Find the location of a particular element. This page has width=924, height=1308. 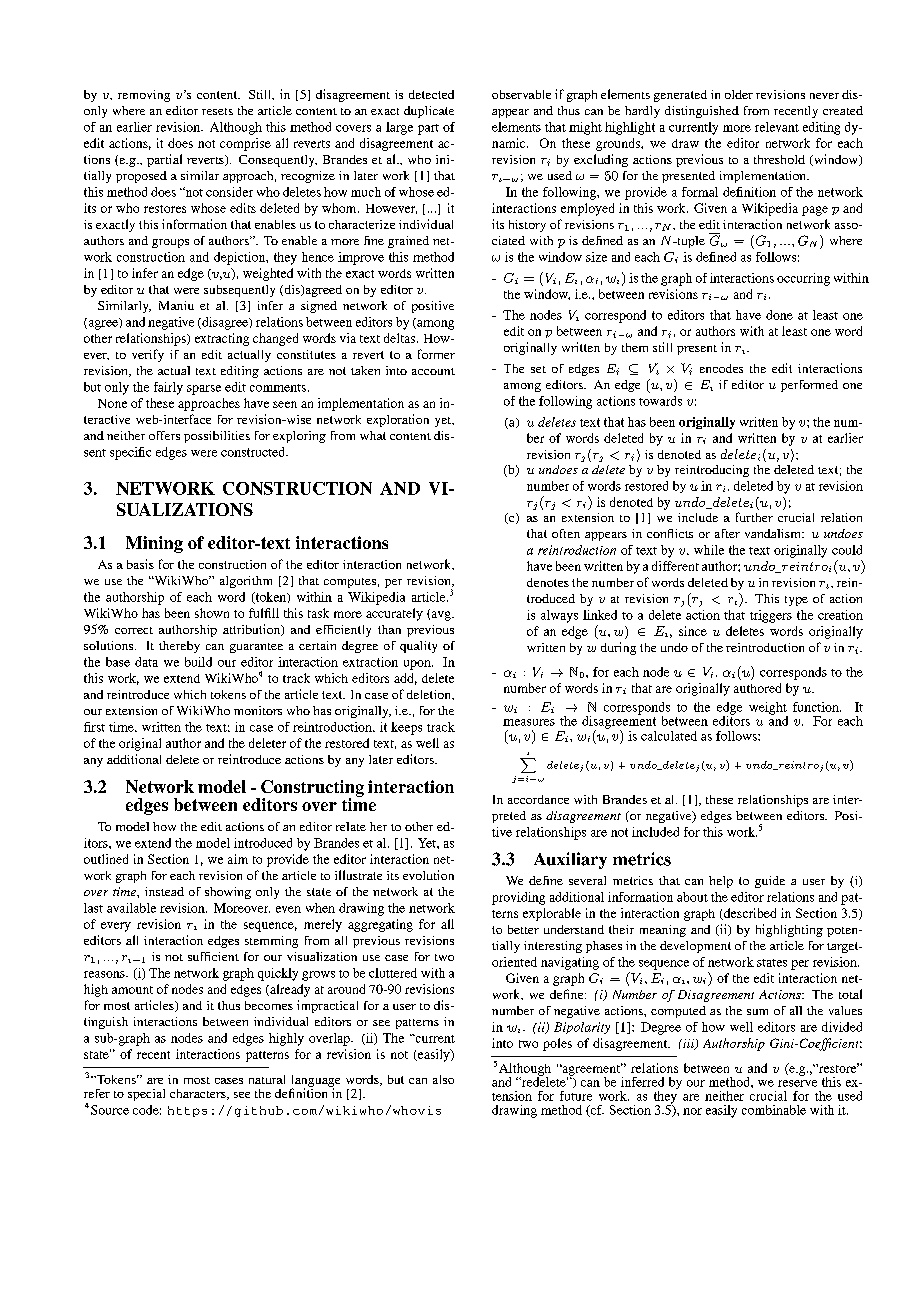

characters is located at coordinates (199, 1094).
